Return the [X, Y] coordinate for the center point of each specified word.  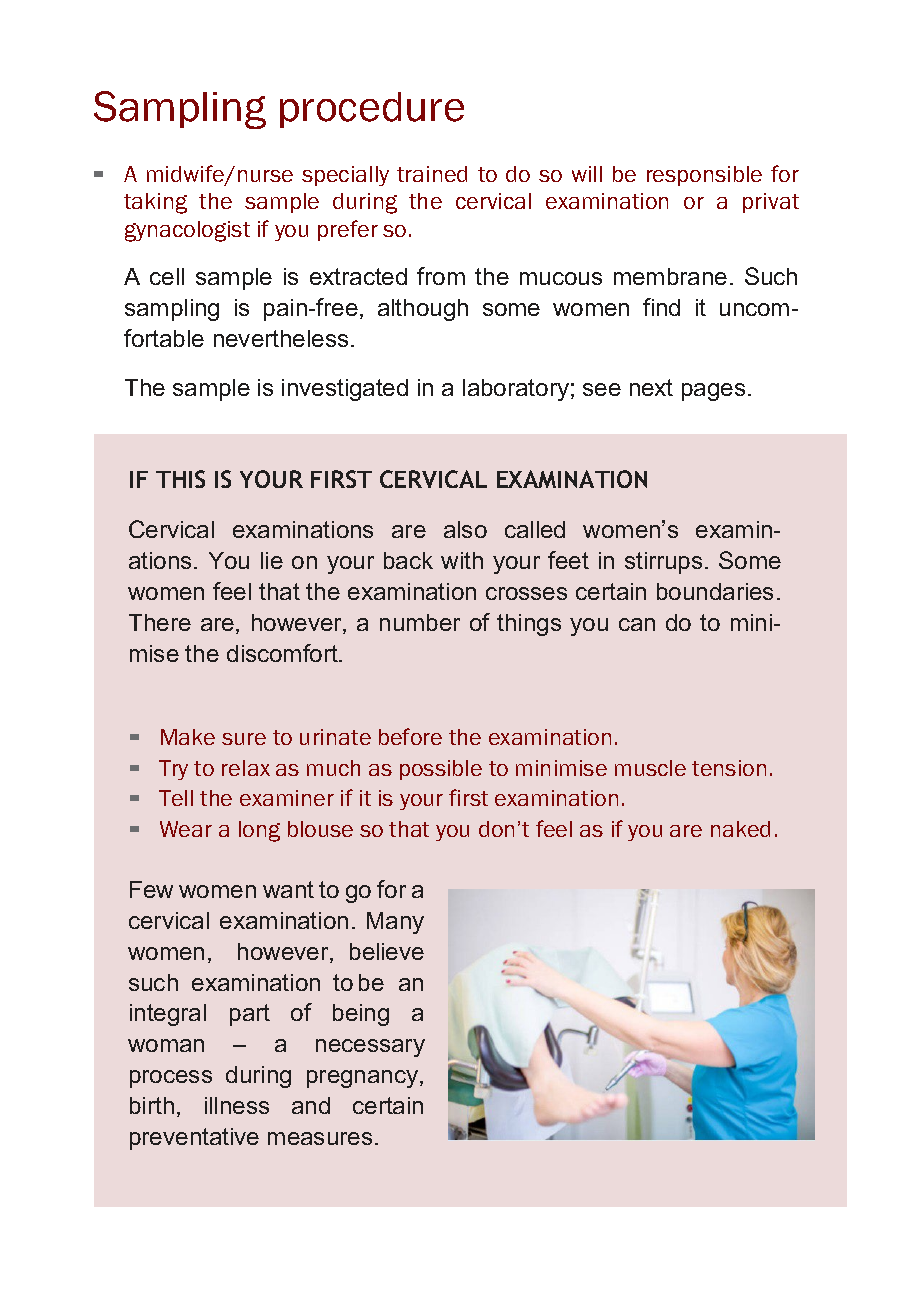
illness [237, 1105]
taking [155, 203]
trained [432, 174]
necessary [370, 1048]
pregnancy [364, 1079]
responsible [704, 176]
